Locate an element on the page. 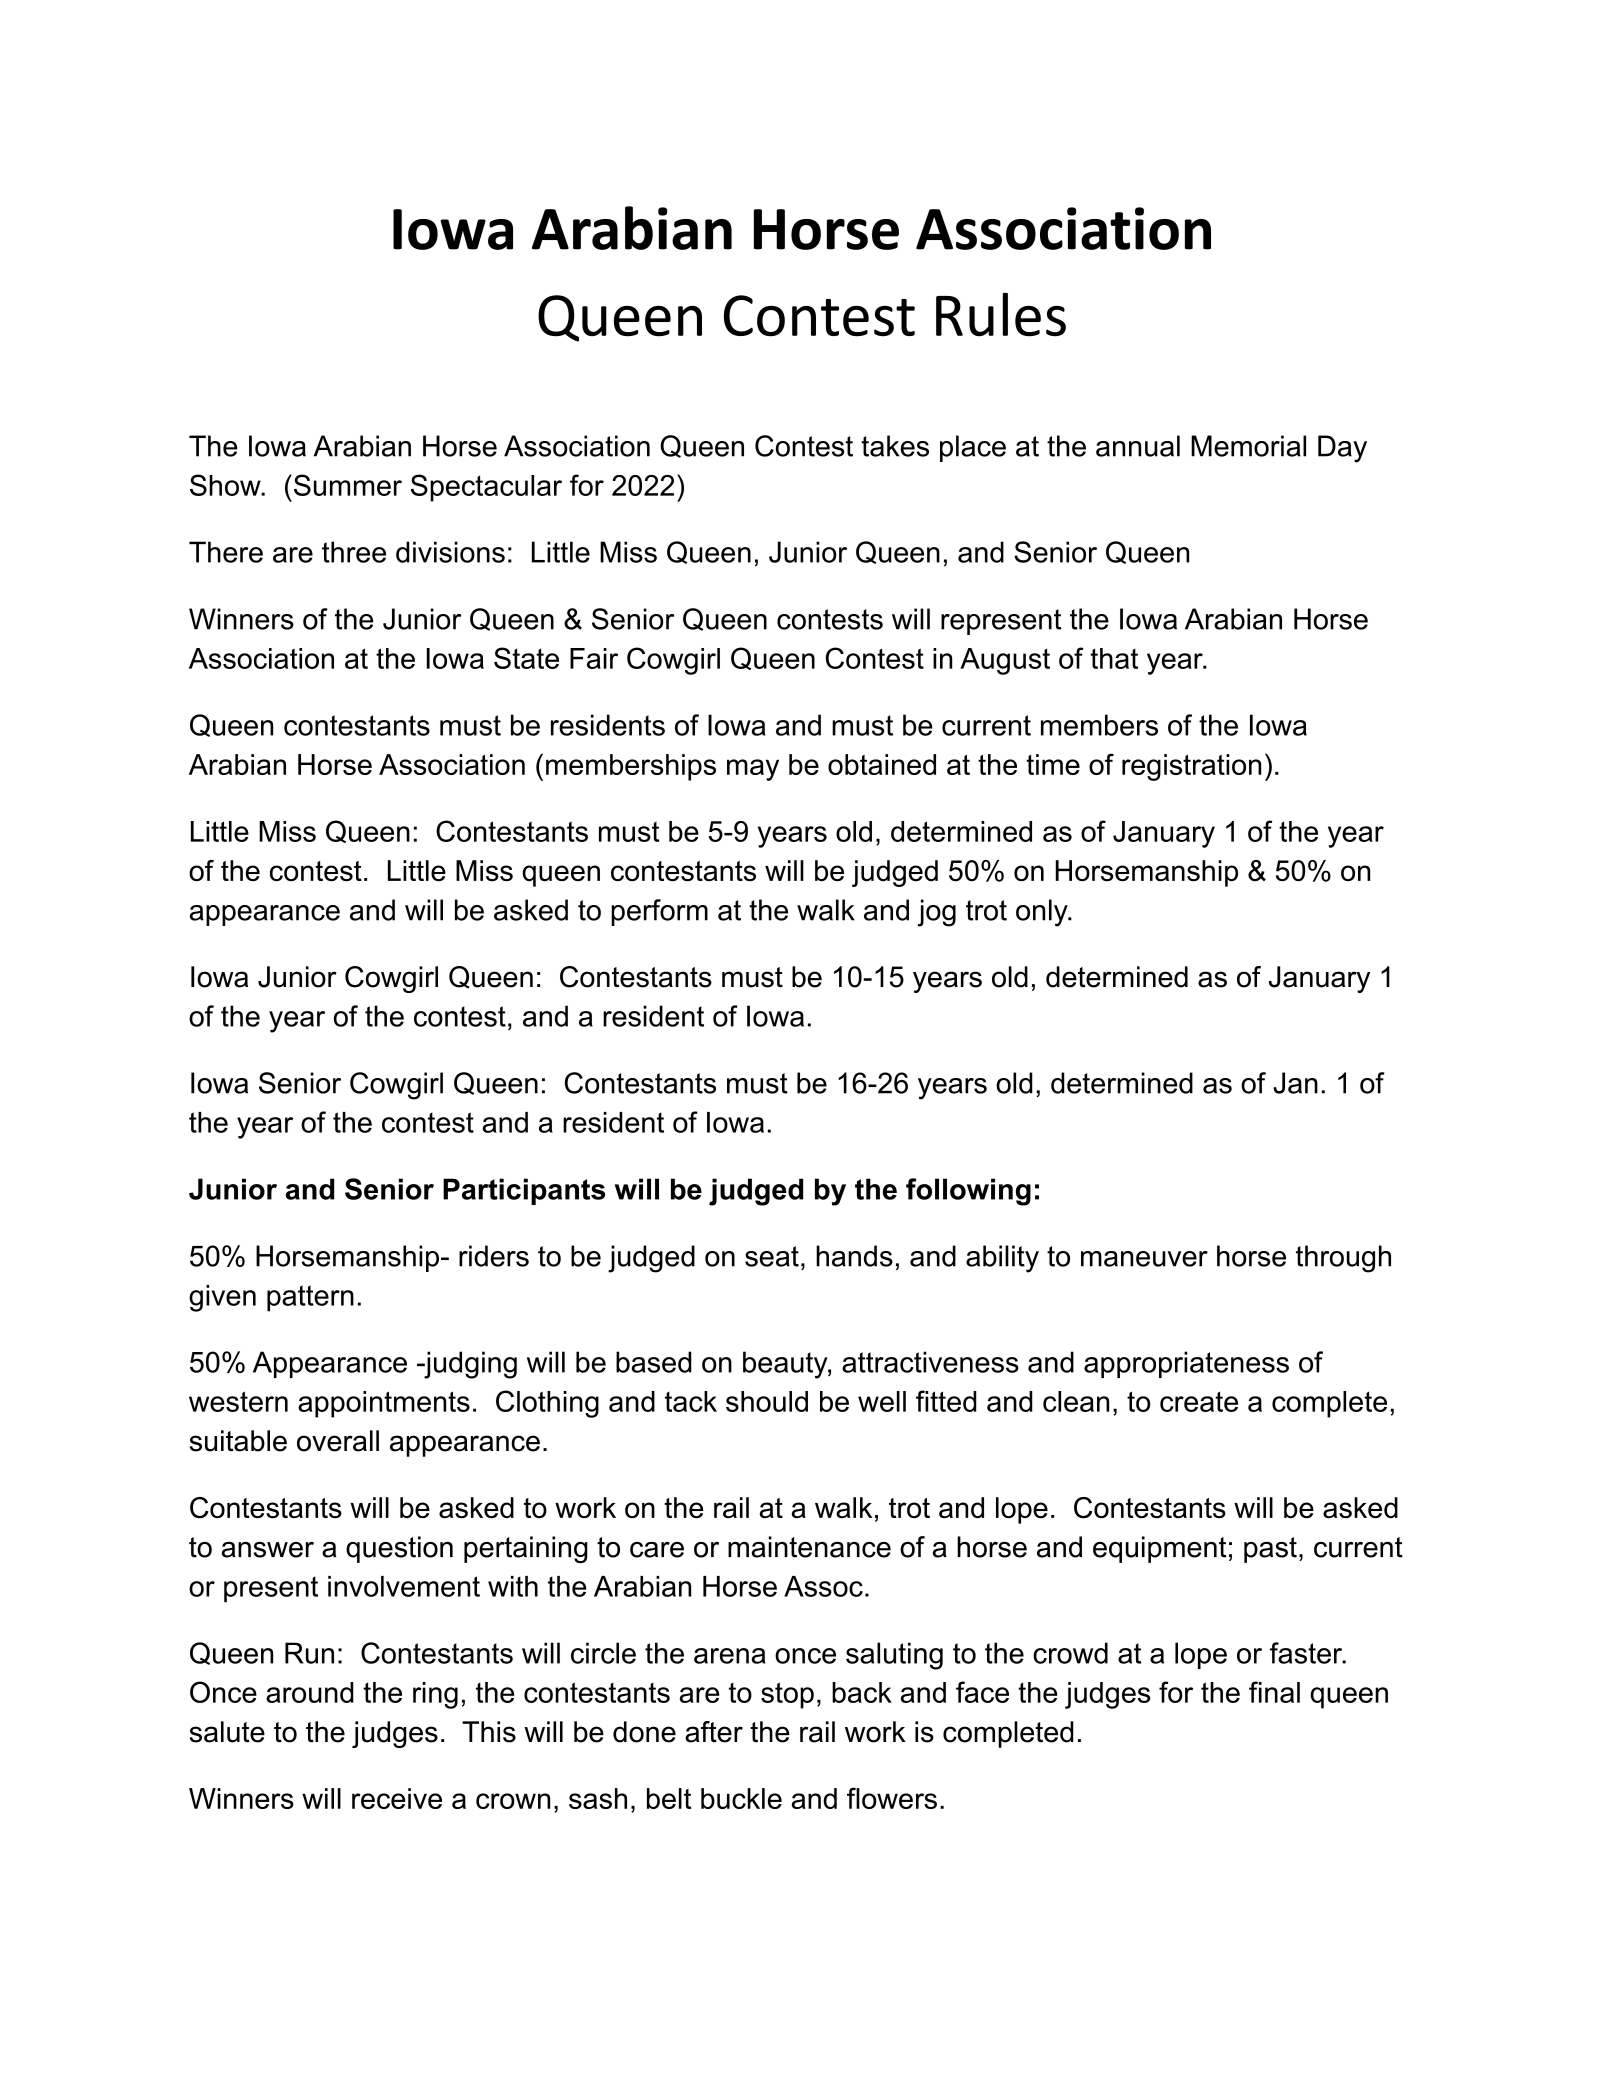 The height and width of the document is (2076, 1604). receive is located at coordinates (397, 1798).
